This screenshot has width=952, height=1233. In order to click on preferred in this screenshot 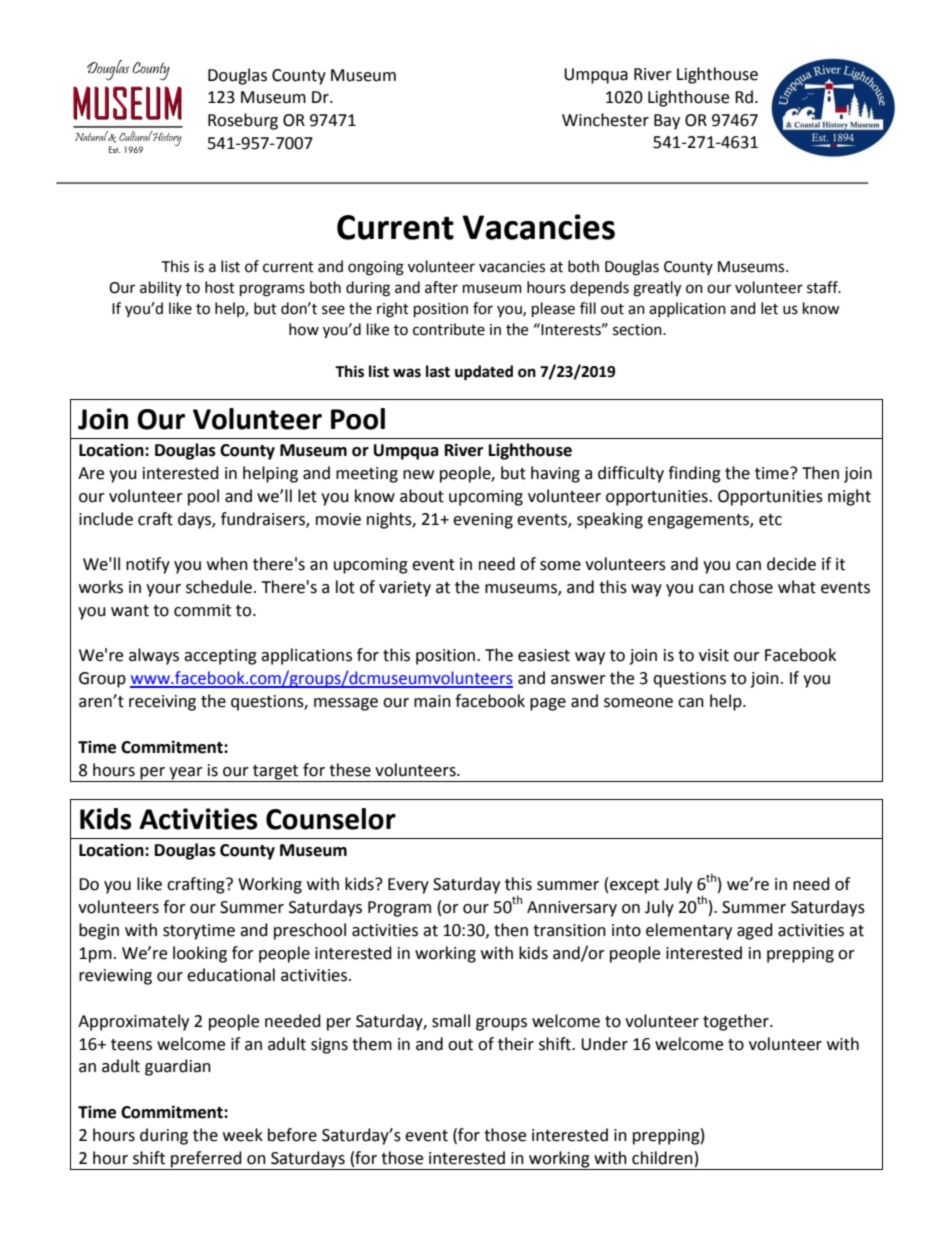, I will do `click(206, 1160)`.
